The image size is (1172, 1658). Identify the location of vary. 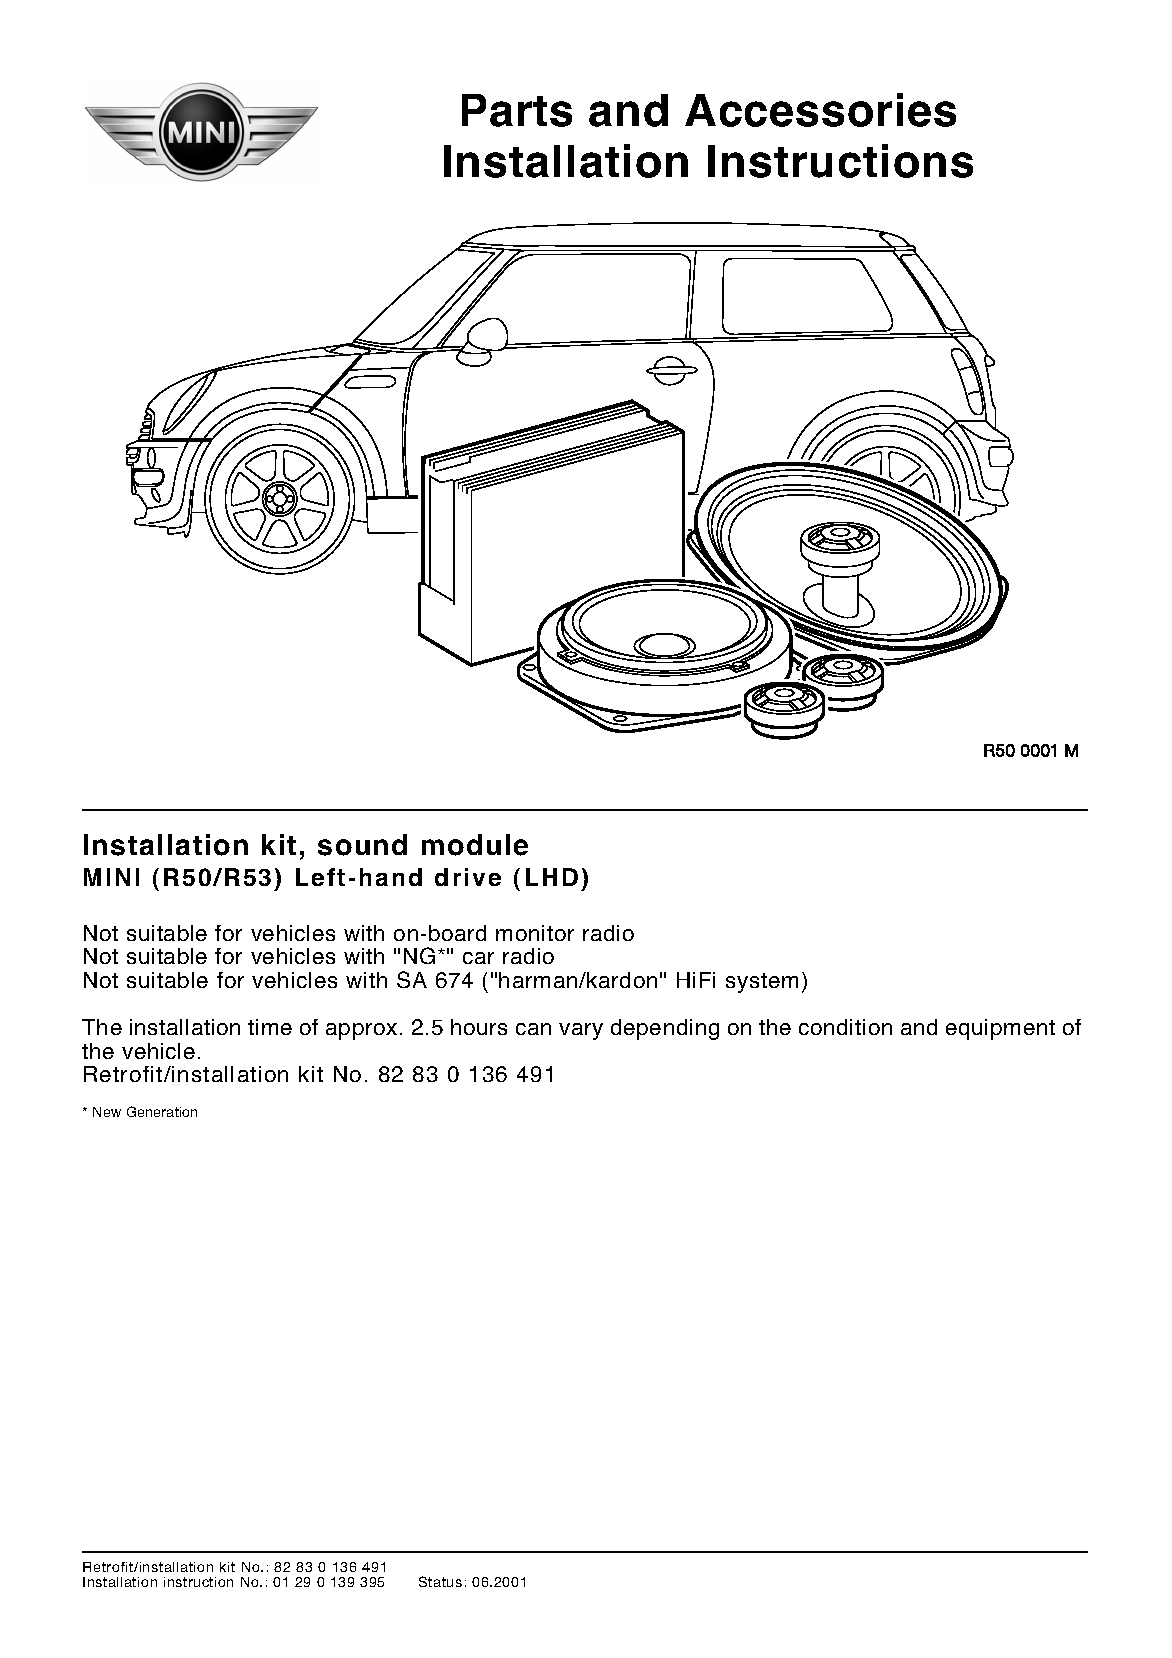
(581, 1031).
